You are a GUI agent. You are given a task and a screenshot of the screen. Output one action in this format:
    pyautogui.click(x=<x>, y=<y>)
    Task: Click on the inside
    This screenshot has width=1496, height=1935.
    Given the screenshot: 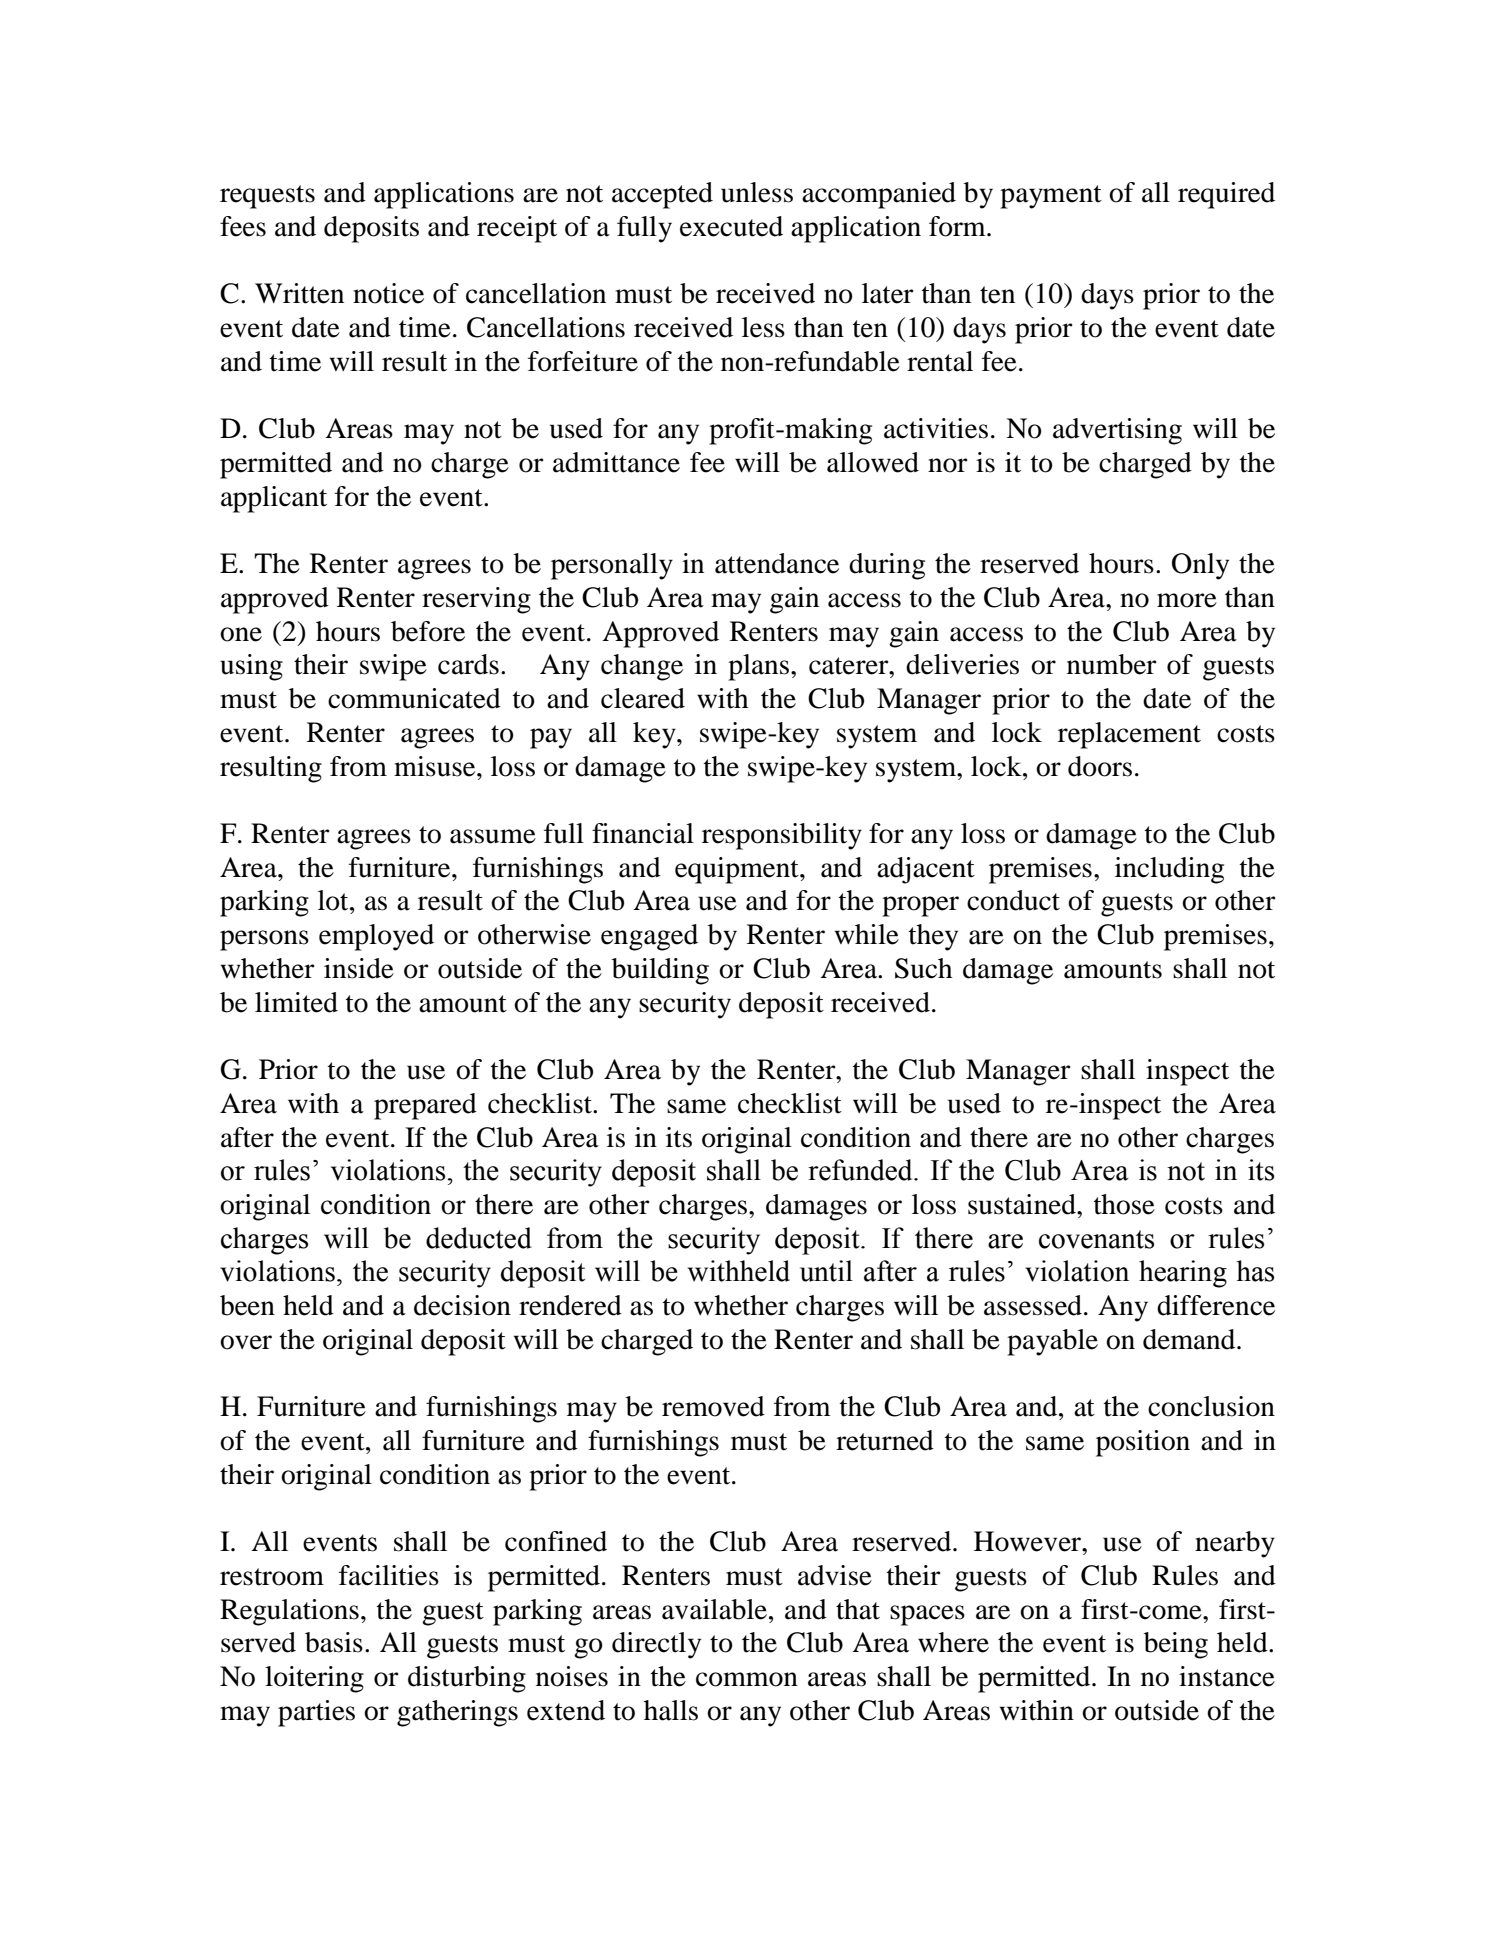 What is the action you would take?
    pyautogui.click(x=359, y=968)
